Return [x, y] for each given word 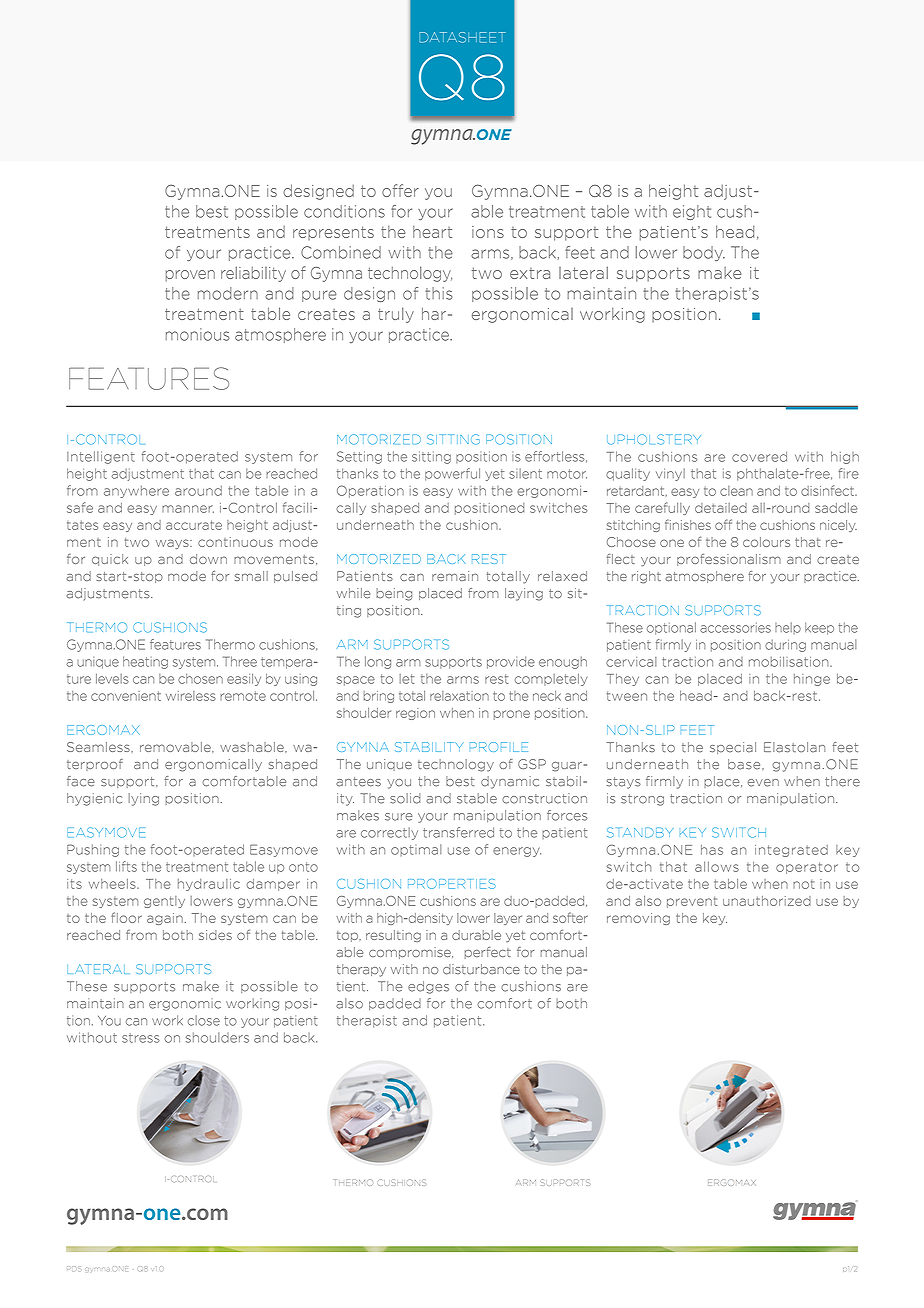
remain [455, 576]
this [438, 293]
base [745, 764]
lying [143, 799]
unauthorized [767, 901]
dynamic [510, 782]
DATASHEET [462, 37]
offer [400, 190]
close [204, 1020]
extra [530, 273]
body [704, 253]
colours [766, 542]
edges [428, 987]
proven [190, 276]
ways [173, 544]
